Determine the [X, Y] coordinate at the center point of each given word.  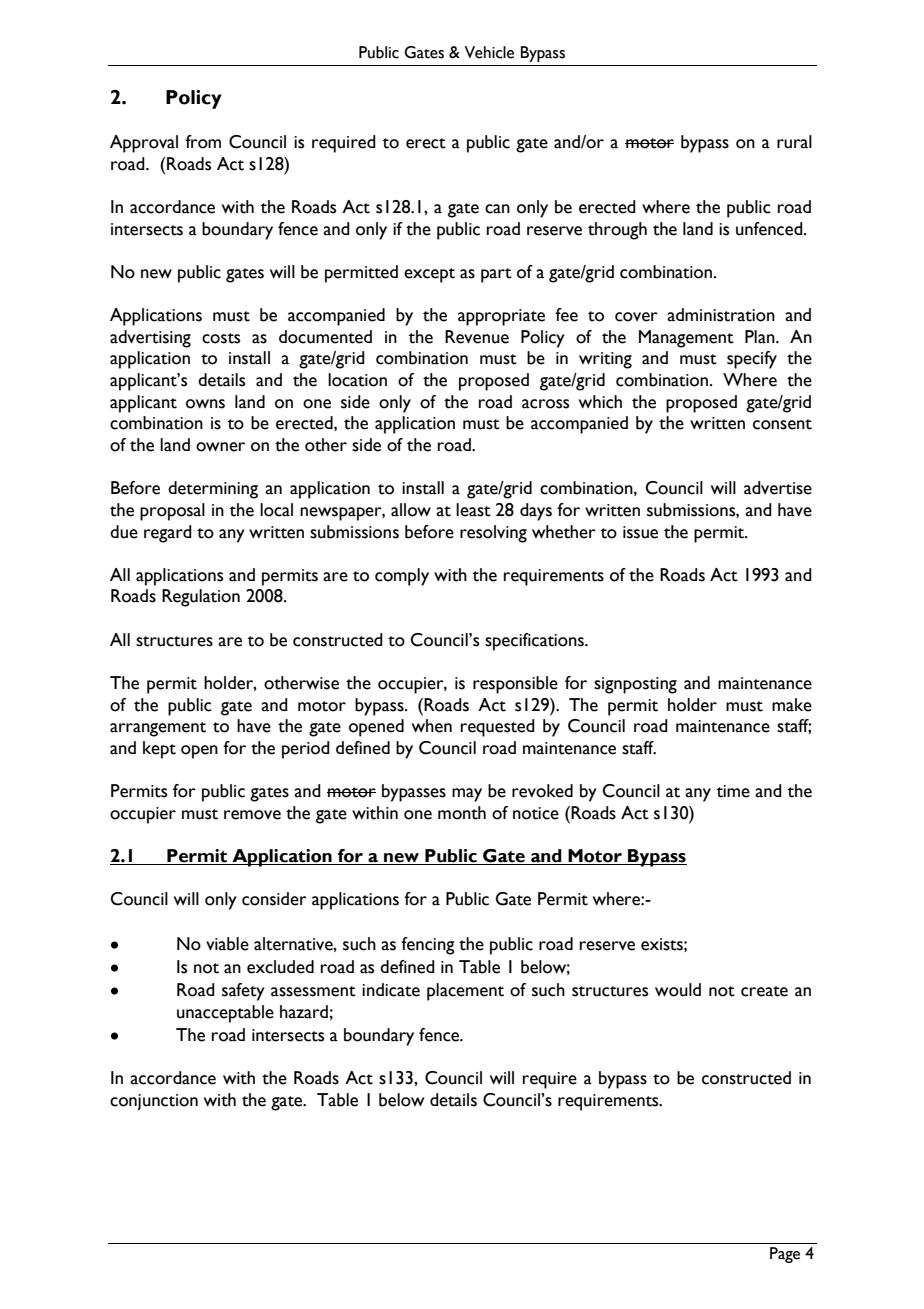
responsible [515, 685]
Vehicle [489, 52]
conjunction [154, 1102]
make [792, 705]
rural [794, 142]
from [203, 142]
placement [465, 992]
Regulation [201, 598]
